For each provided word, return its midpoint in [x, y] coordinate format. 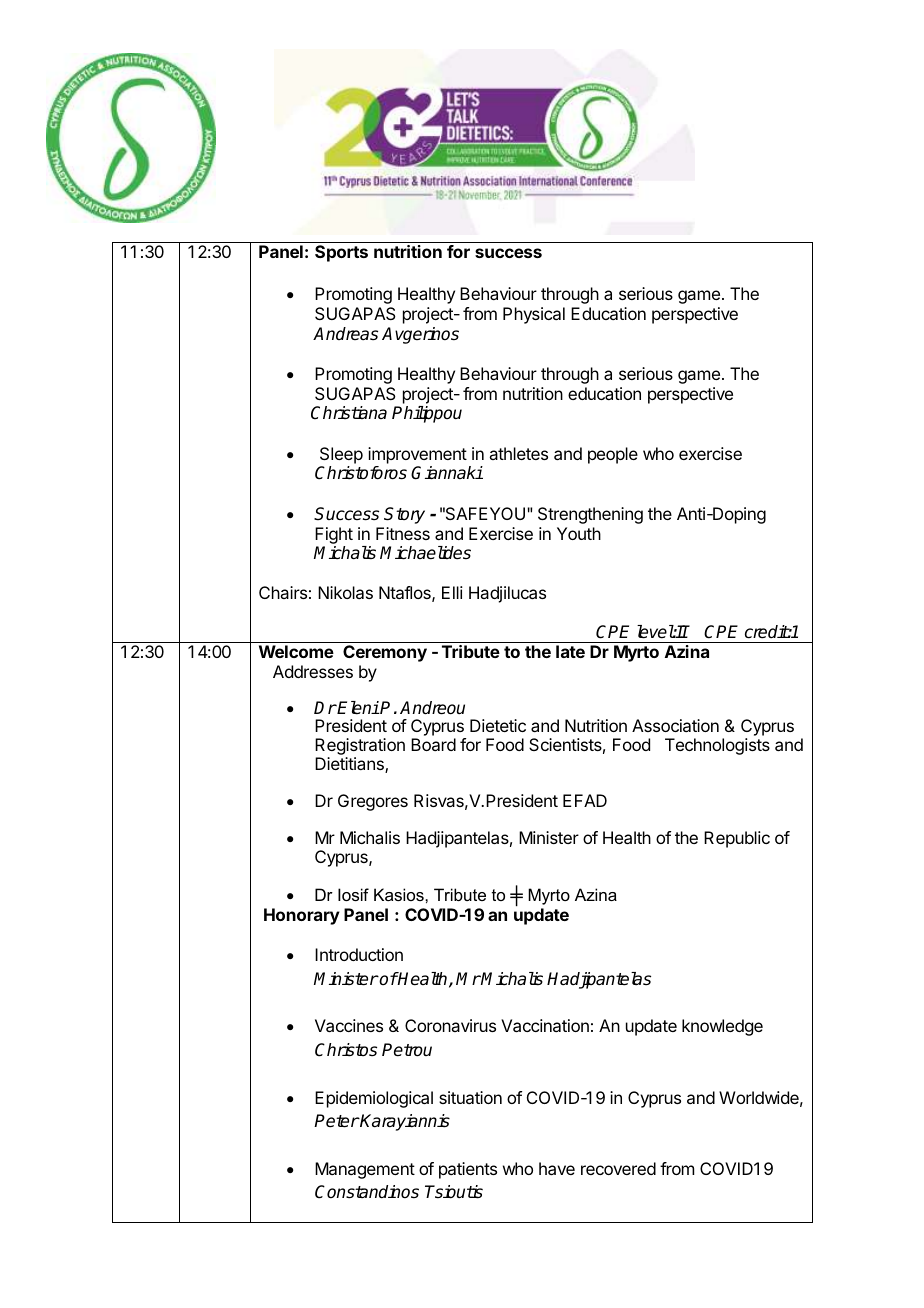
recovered [618, 1168]
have [557, 1168]
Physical [534, 315]
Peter [337, 1121]
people [613, 455]
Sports [341, 253]
